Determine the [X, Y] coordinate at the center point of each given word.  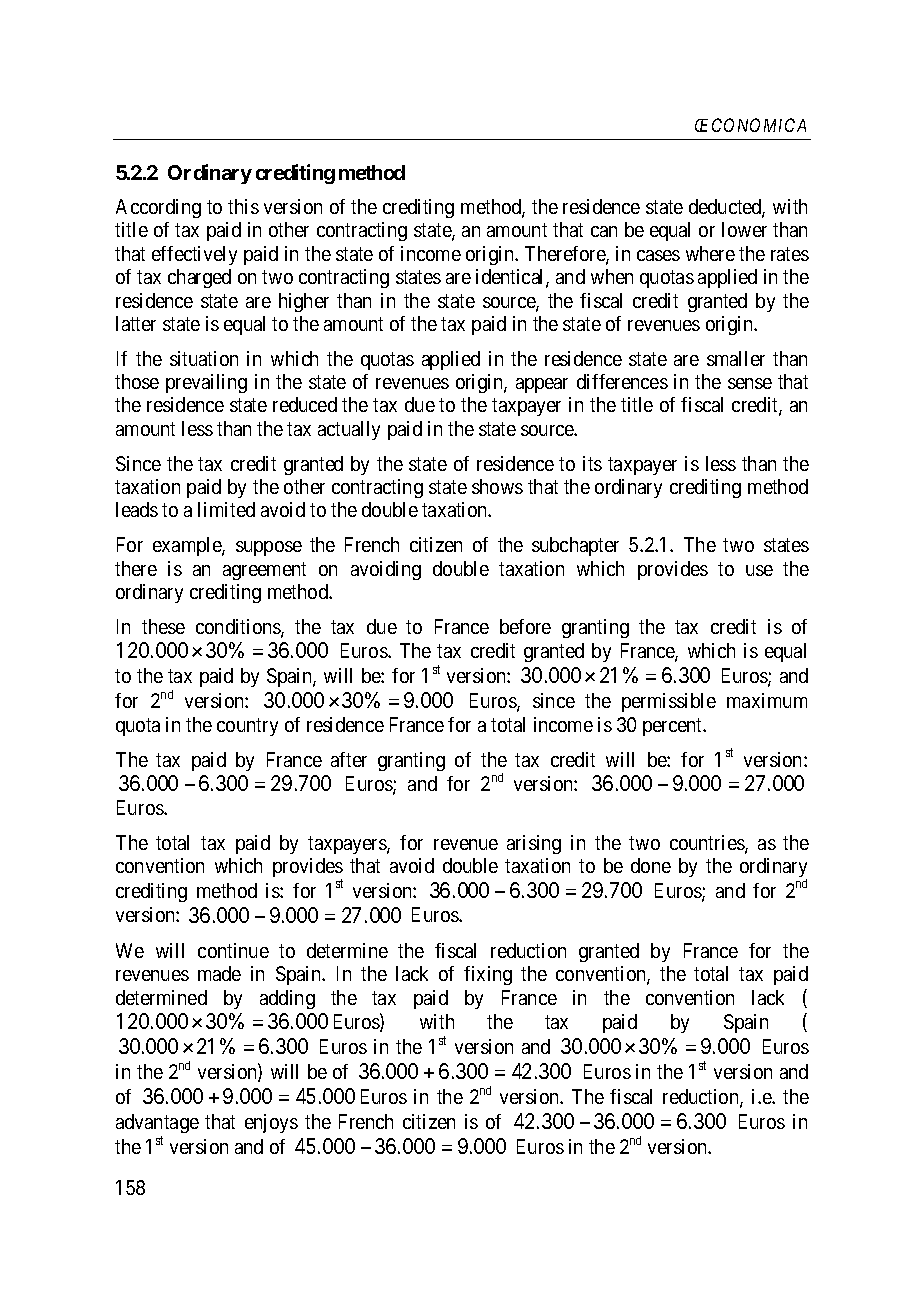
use [759, 570]
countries [708, 844]
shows [497, 486]
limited [226, 509]
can [604, 231]
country [247, 727]
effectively [194, 255]
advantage [157, 1123]
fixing [488, 975]
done [651, 865]
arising [534, 844]
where [710, 253]
